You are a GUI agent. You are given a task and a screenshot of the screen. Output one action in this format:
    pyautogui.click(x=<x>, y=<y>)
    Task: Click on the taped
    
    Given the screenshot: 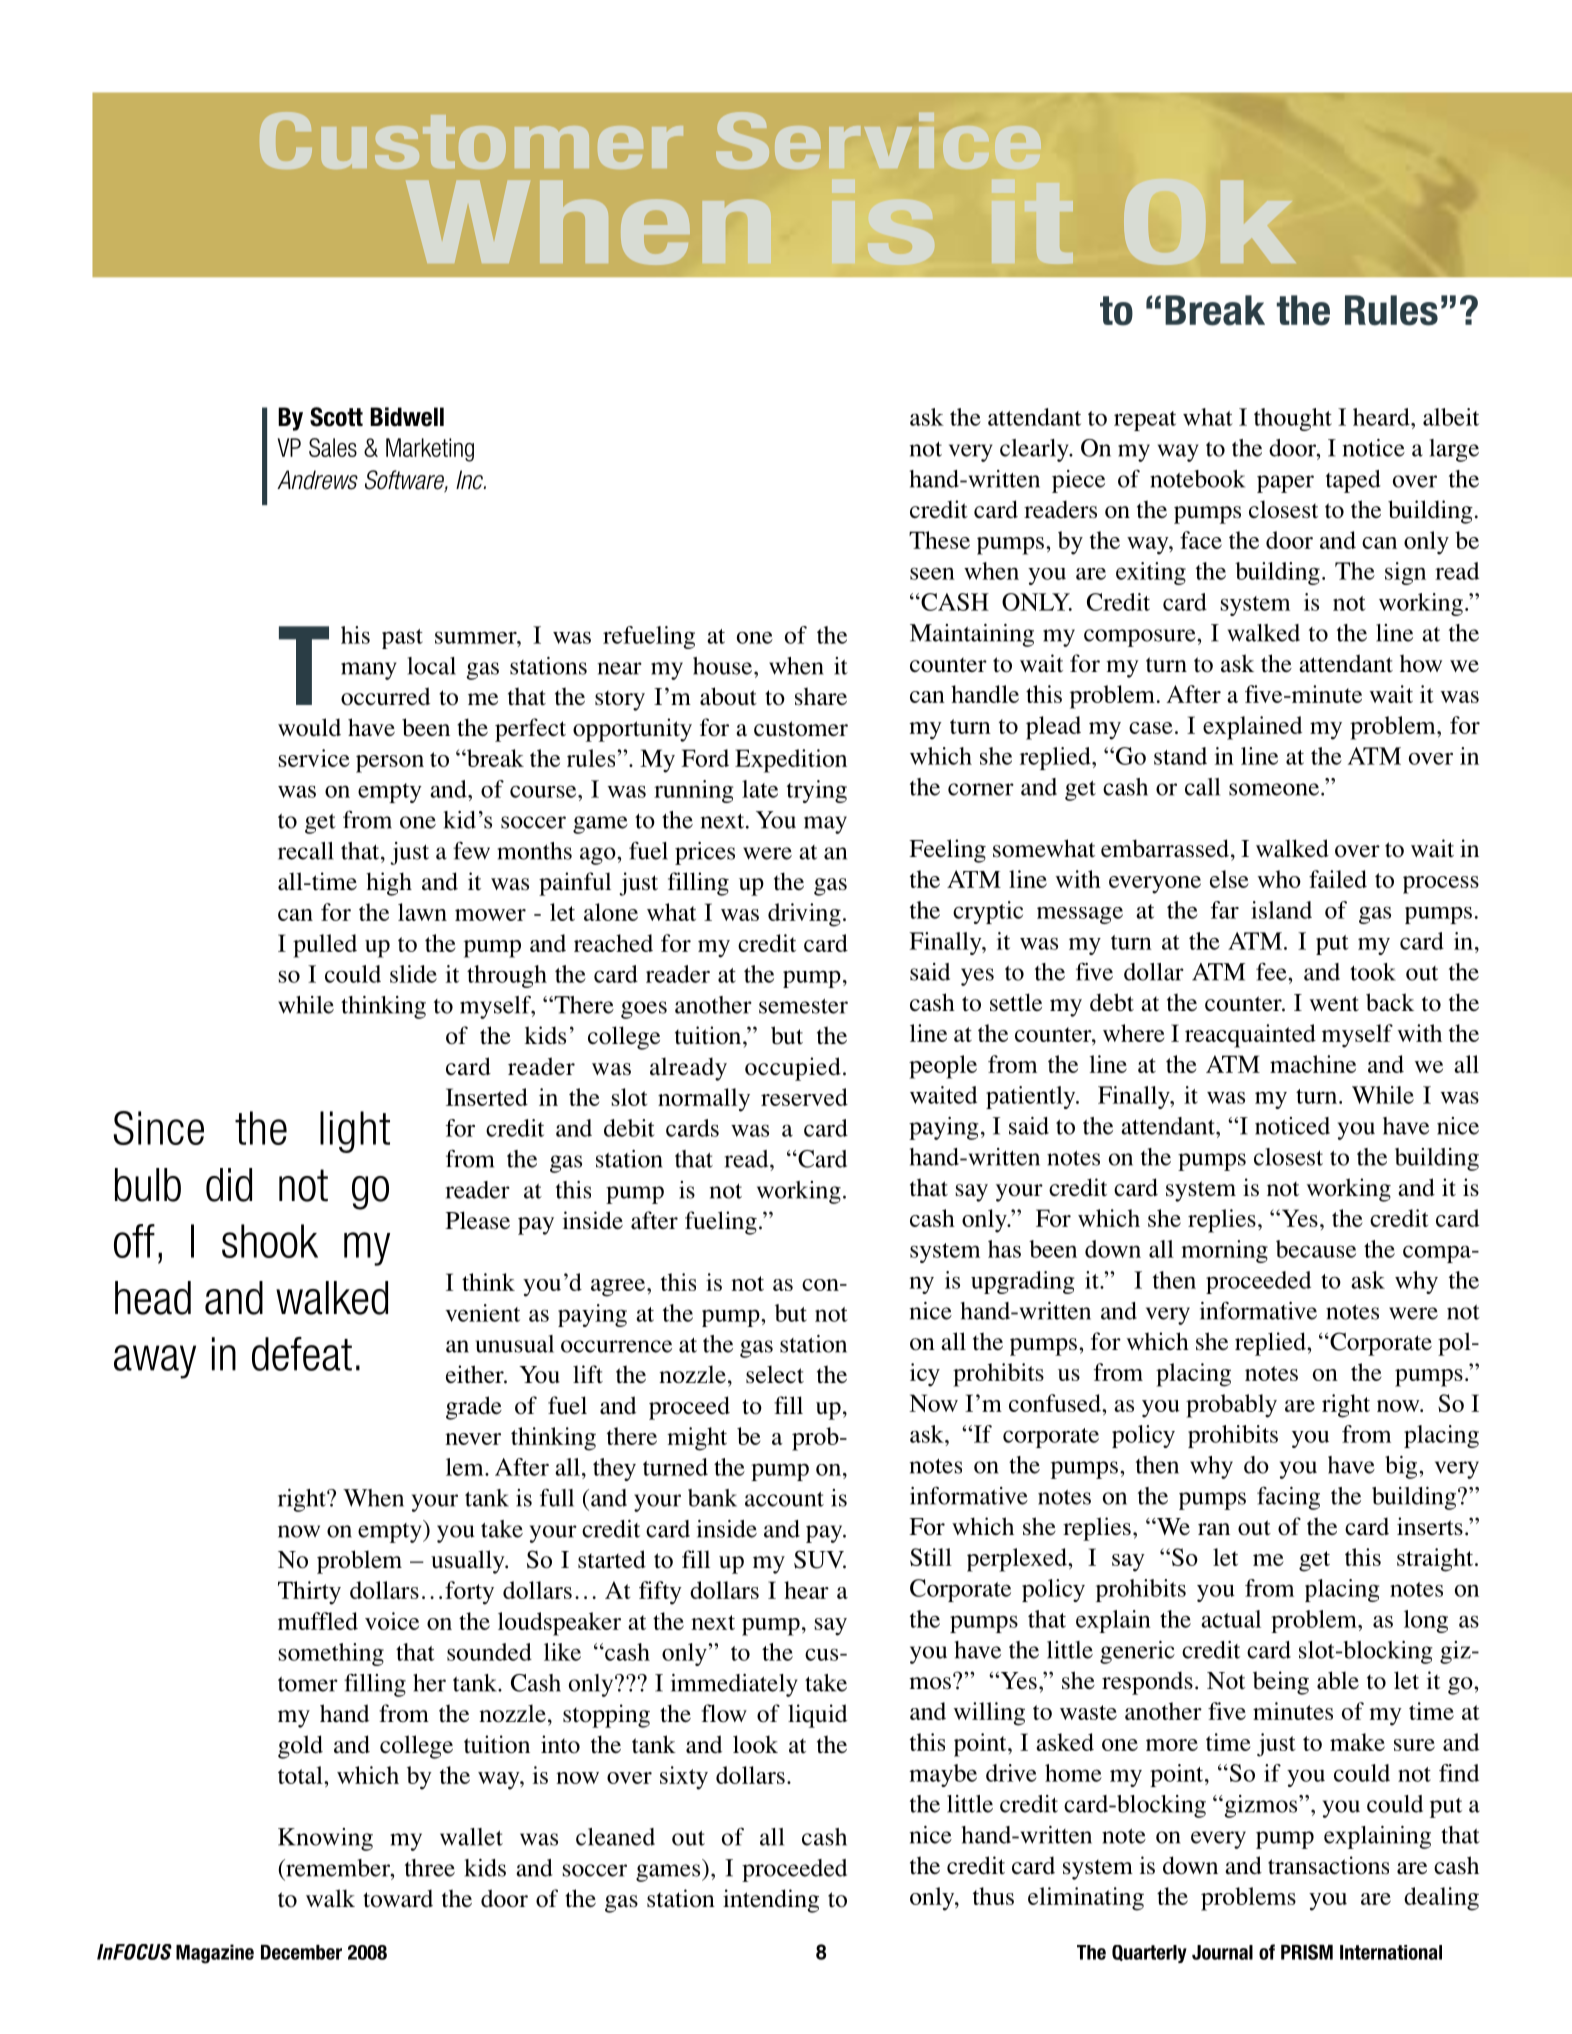 What is the action you would take?
    pyautogui.click(x=1353, y=481)
